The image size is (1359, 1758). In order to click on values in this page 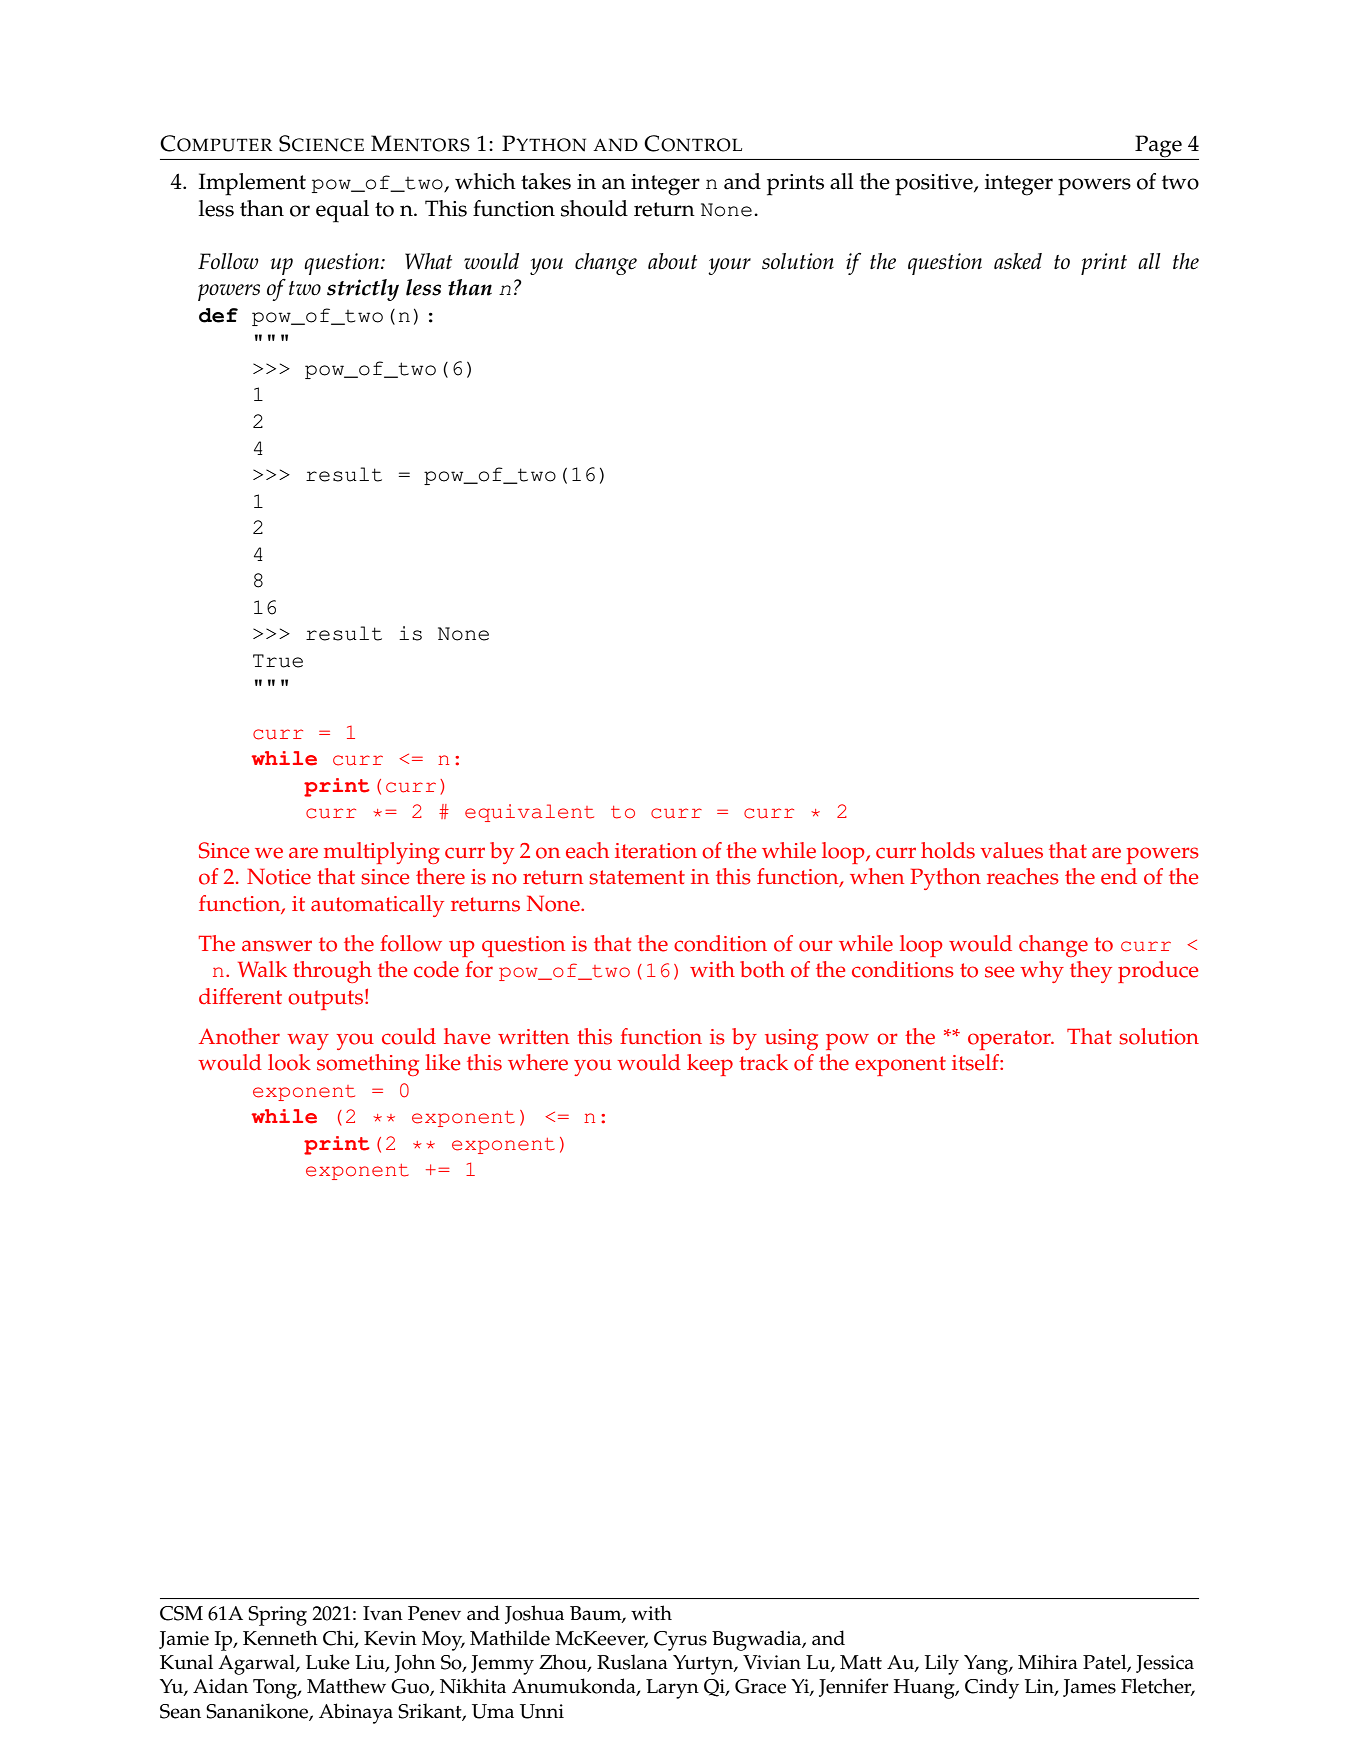, I will do `click(1011, 850)`.
